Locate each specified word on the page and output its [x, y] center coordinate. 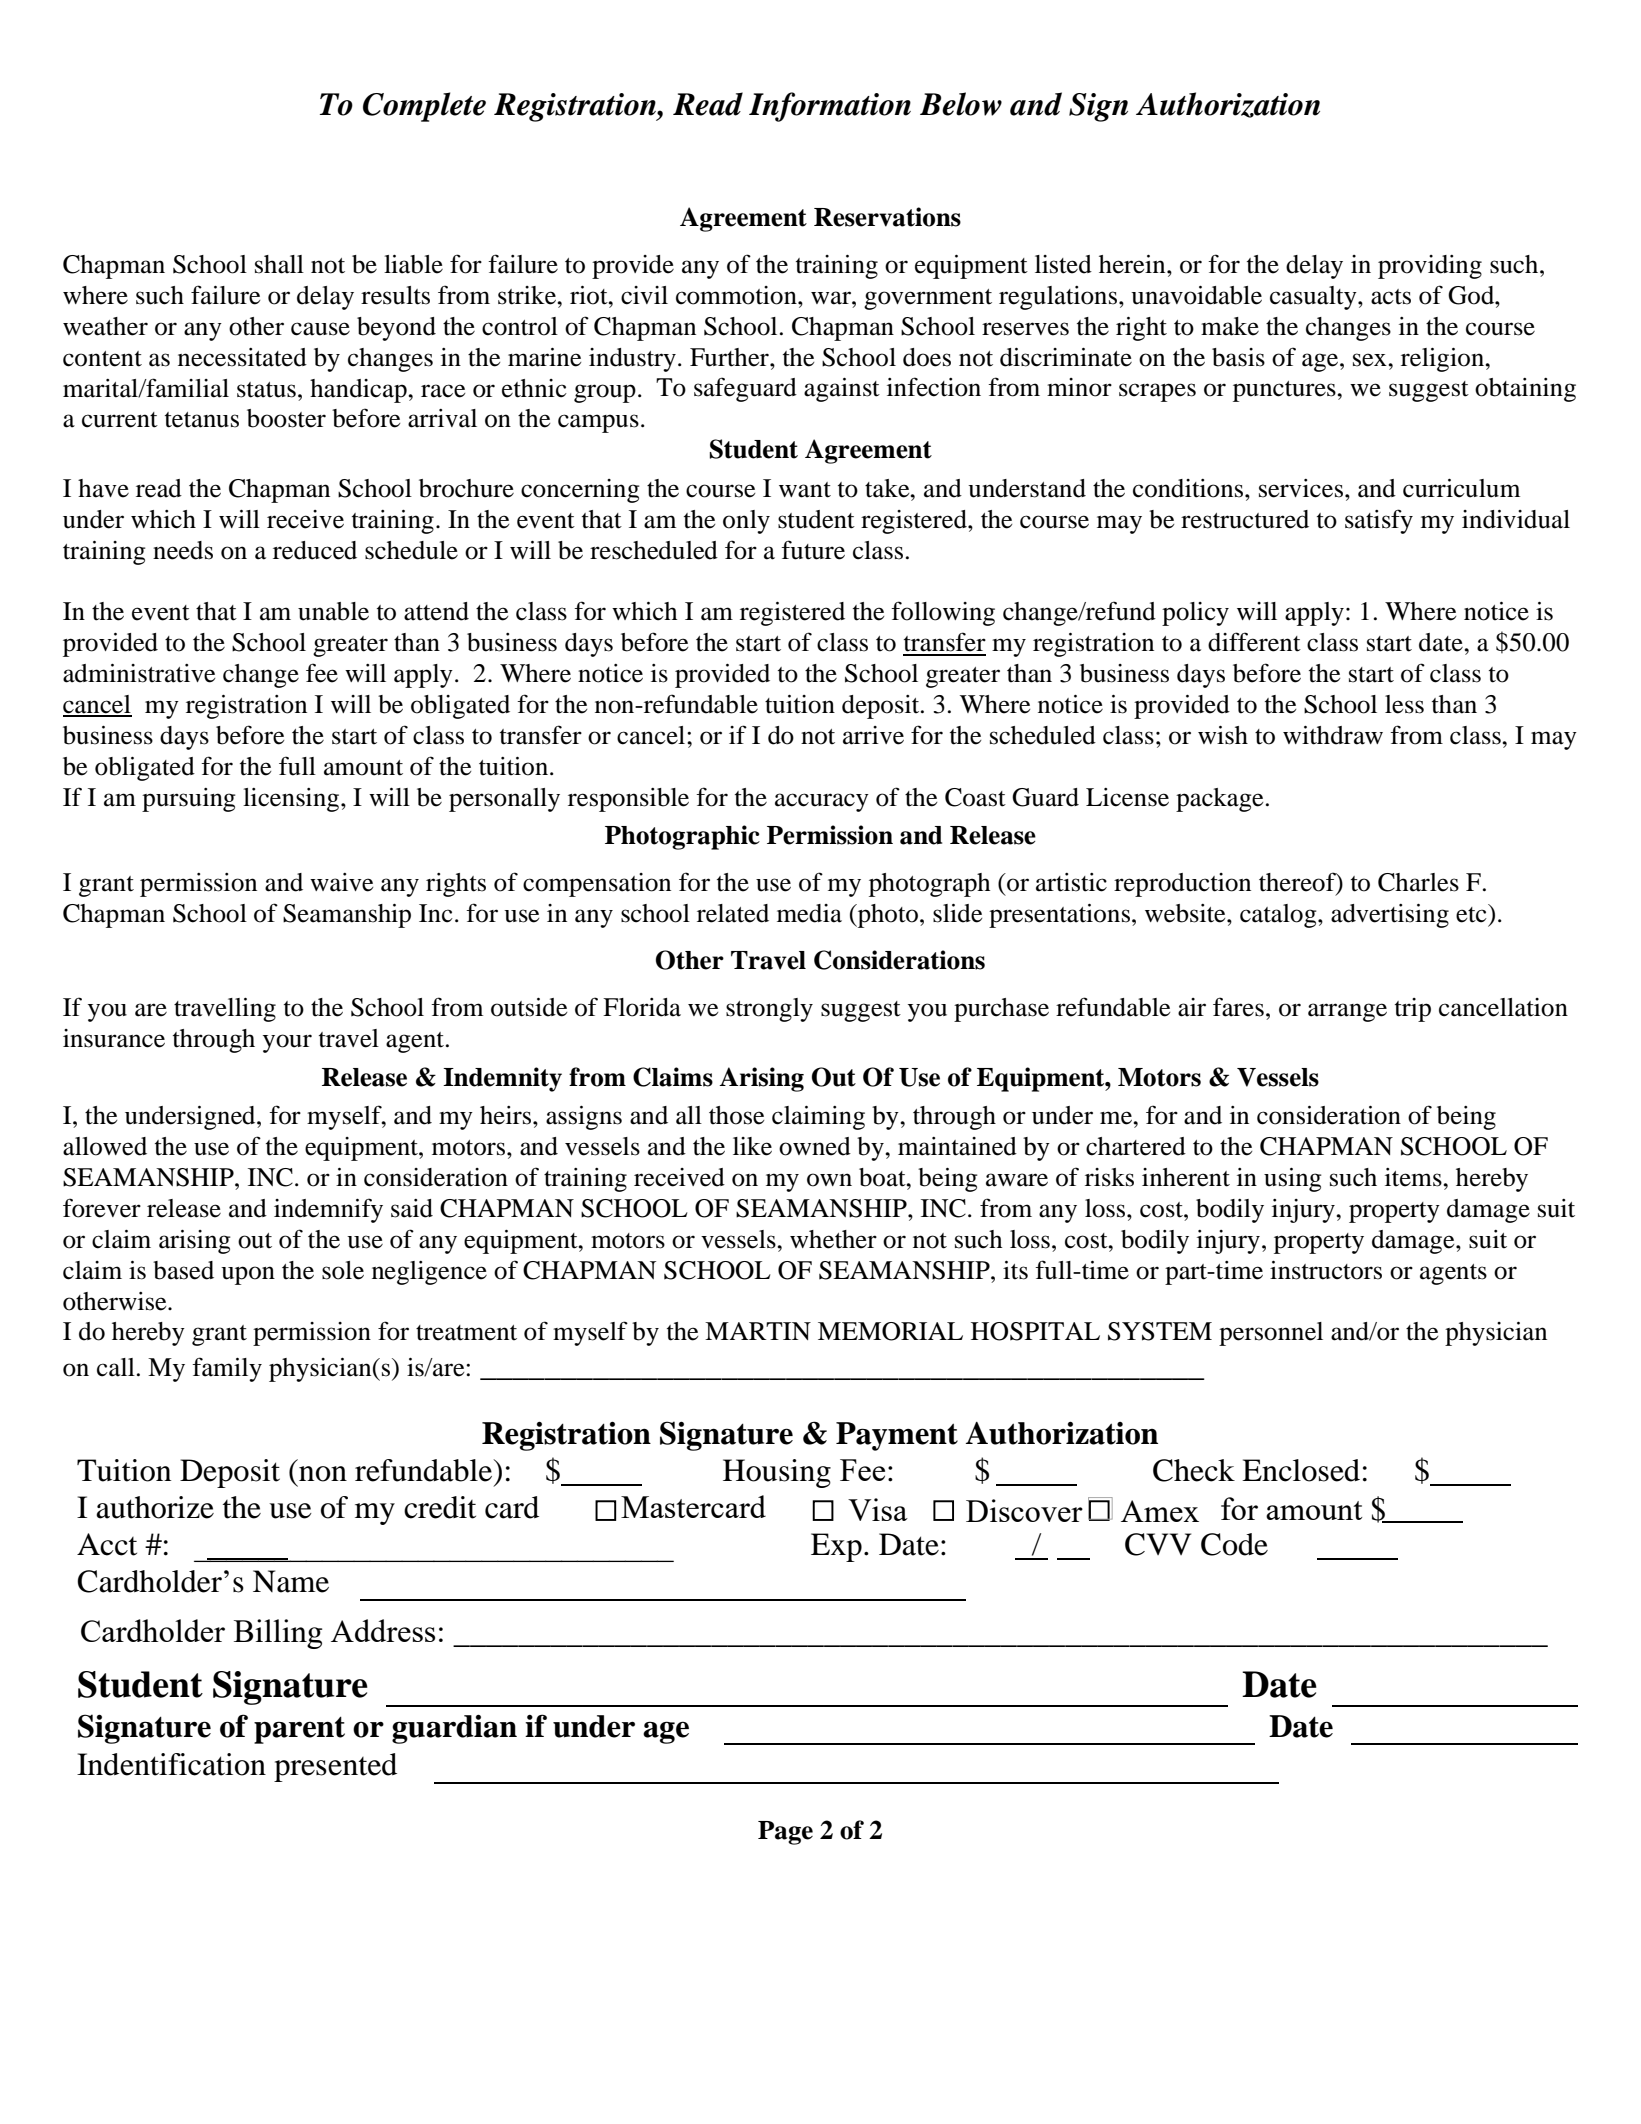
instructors [1326, 1270]
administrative [139, 673]
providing [1430, 267]
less [1404, 704]
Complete [424, 107]
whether [833, 1239]
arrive [873, 735]
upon [248, 1275]
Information [830, 107]
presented [335, 1767]
